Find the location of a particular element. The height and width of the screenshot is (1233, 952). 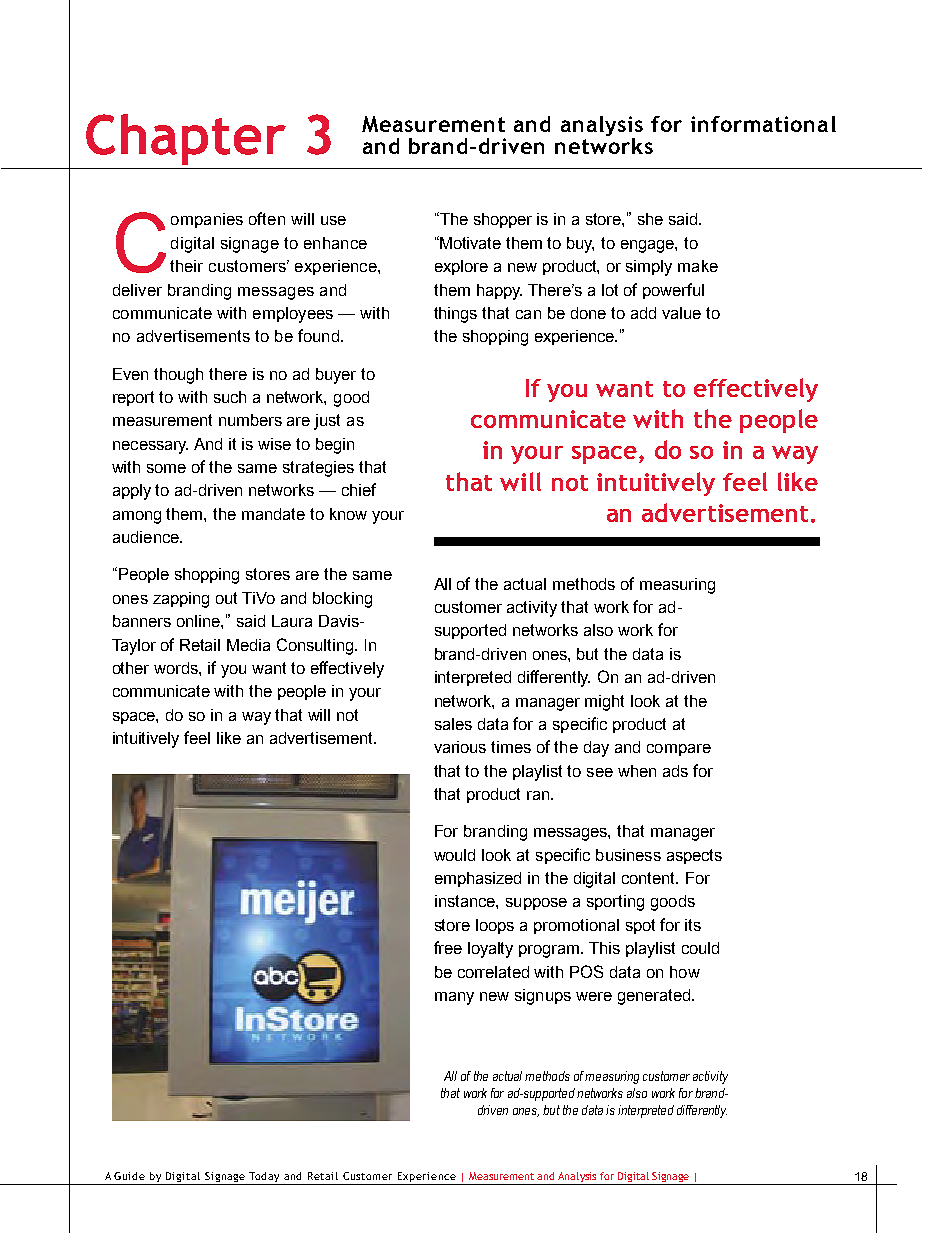

shopper is located at coordinates (503, 220).
